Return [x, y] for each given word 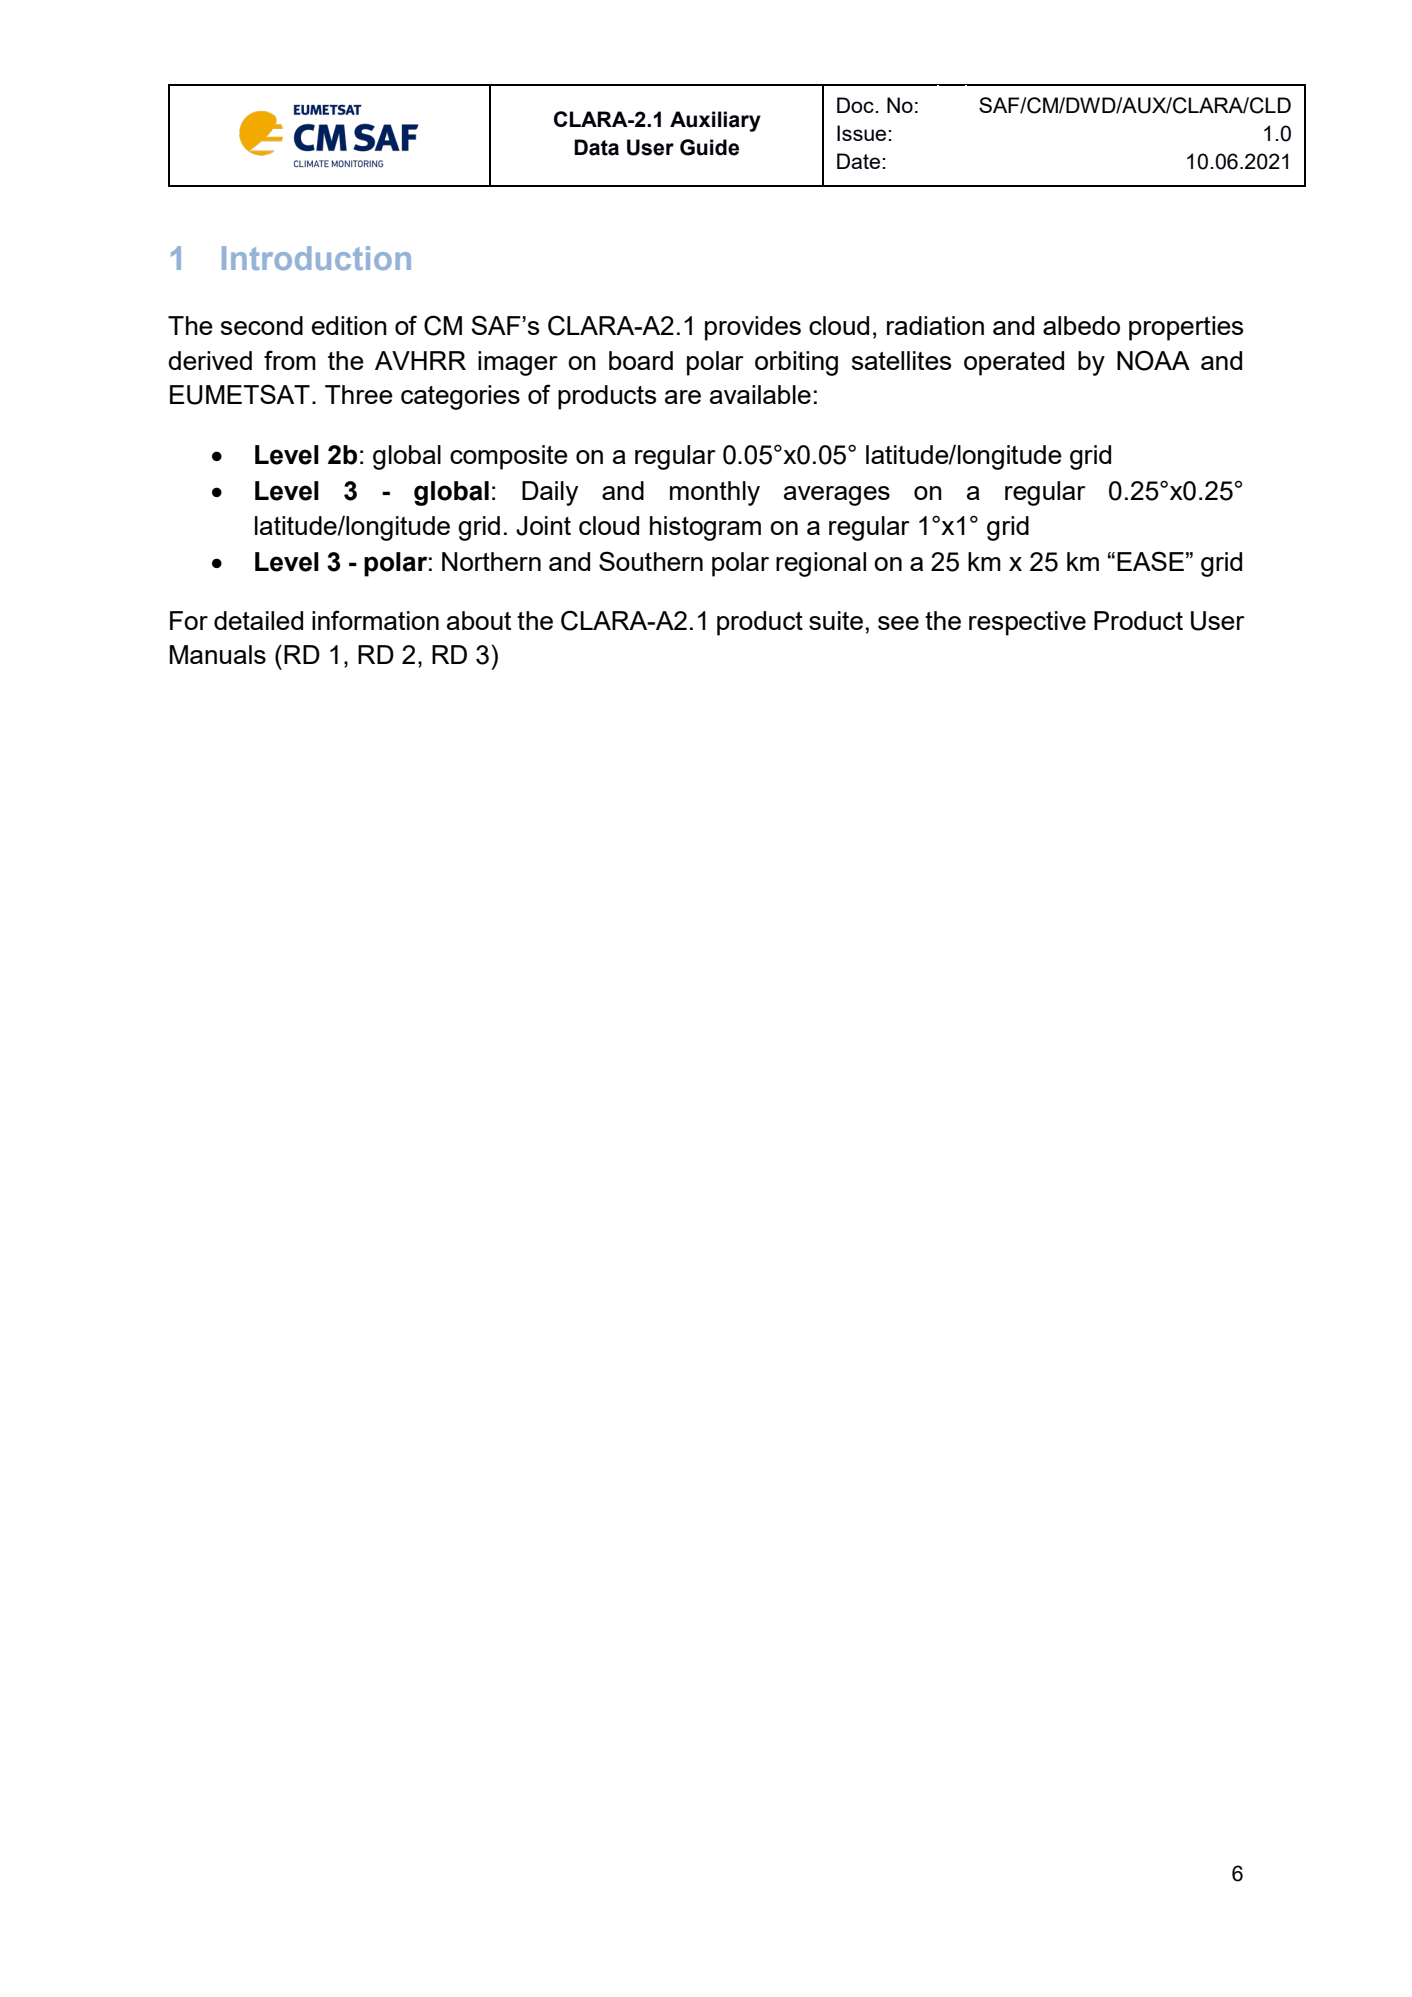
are [683, 397]
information [375, 620]
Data [596, 147]
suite [836, 620]
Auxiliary [715, 121]
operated [1014, 363]
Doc [855, 105]
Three [359, 394]
